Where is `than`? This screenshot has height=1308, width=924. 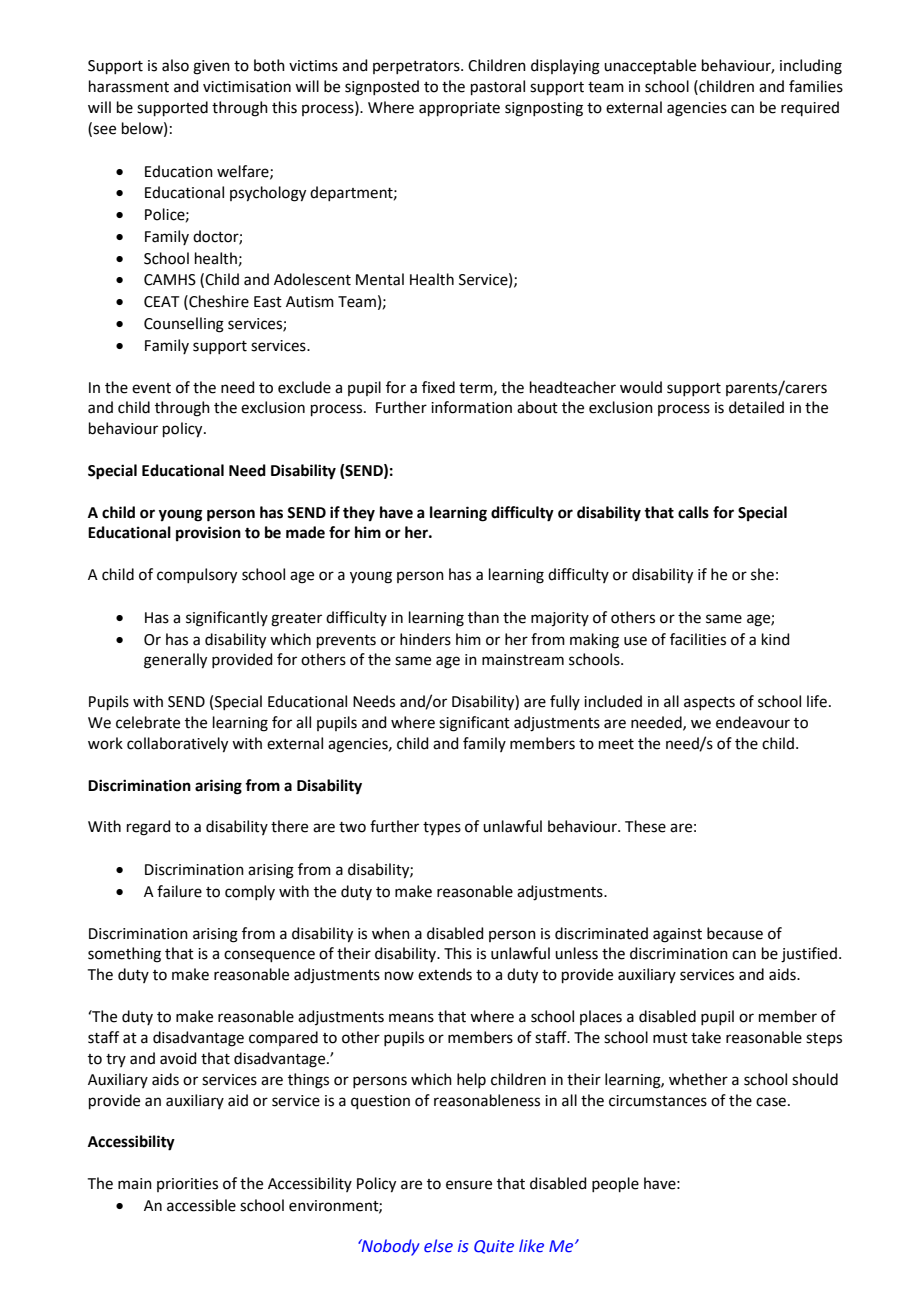
than is located at coordinates (483, 617).
